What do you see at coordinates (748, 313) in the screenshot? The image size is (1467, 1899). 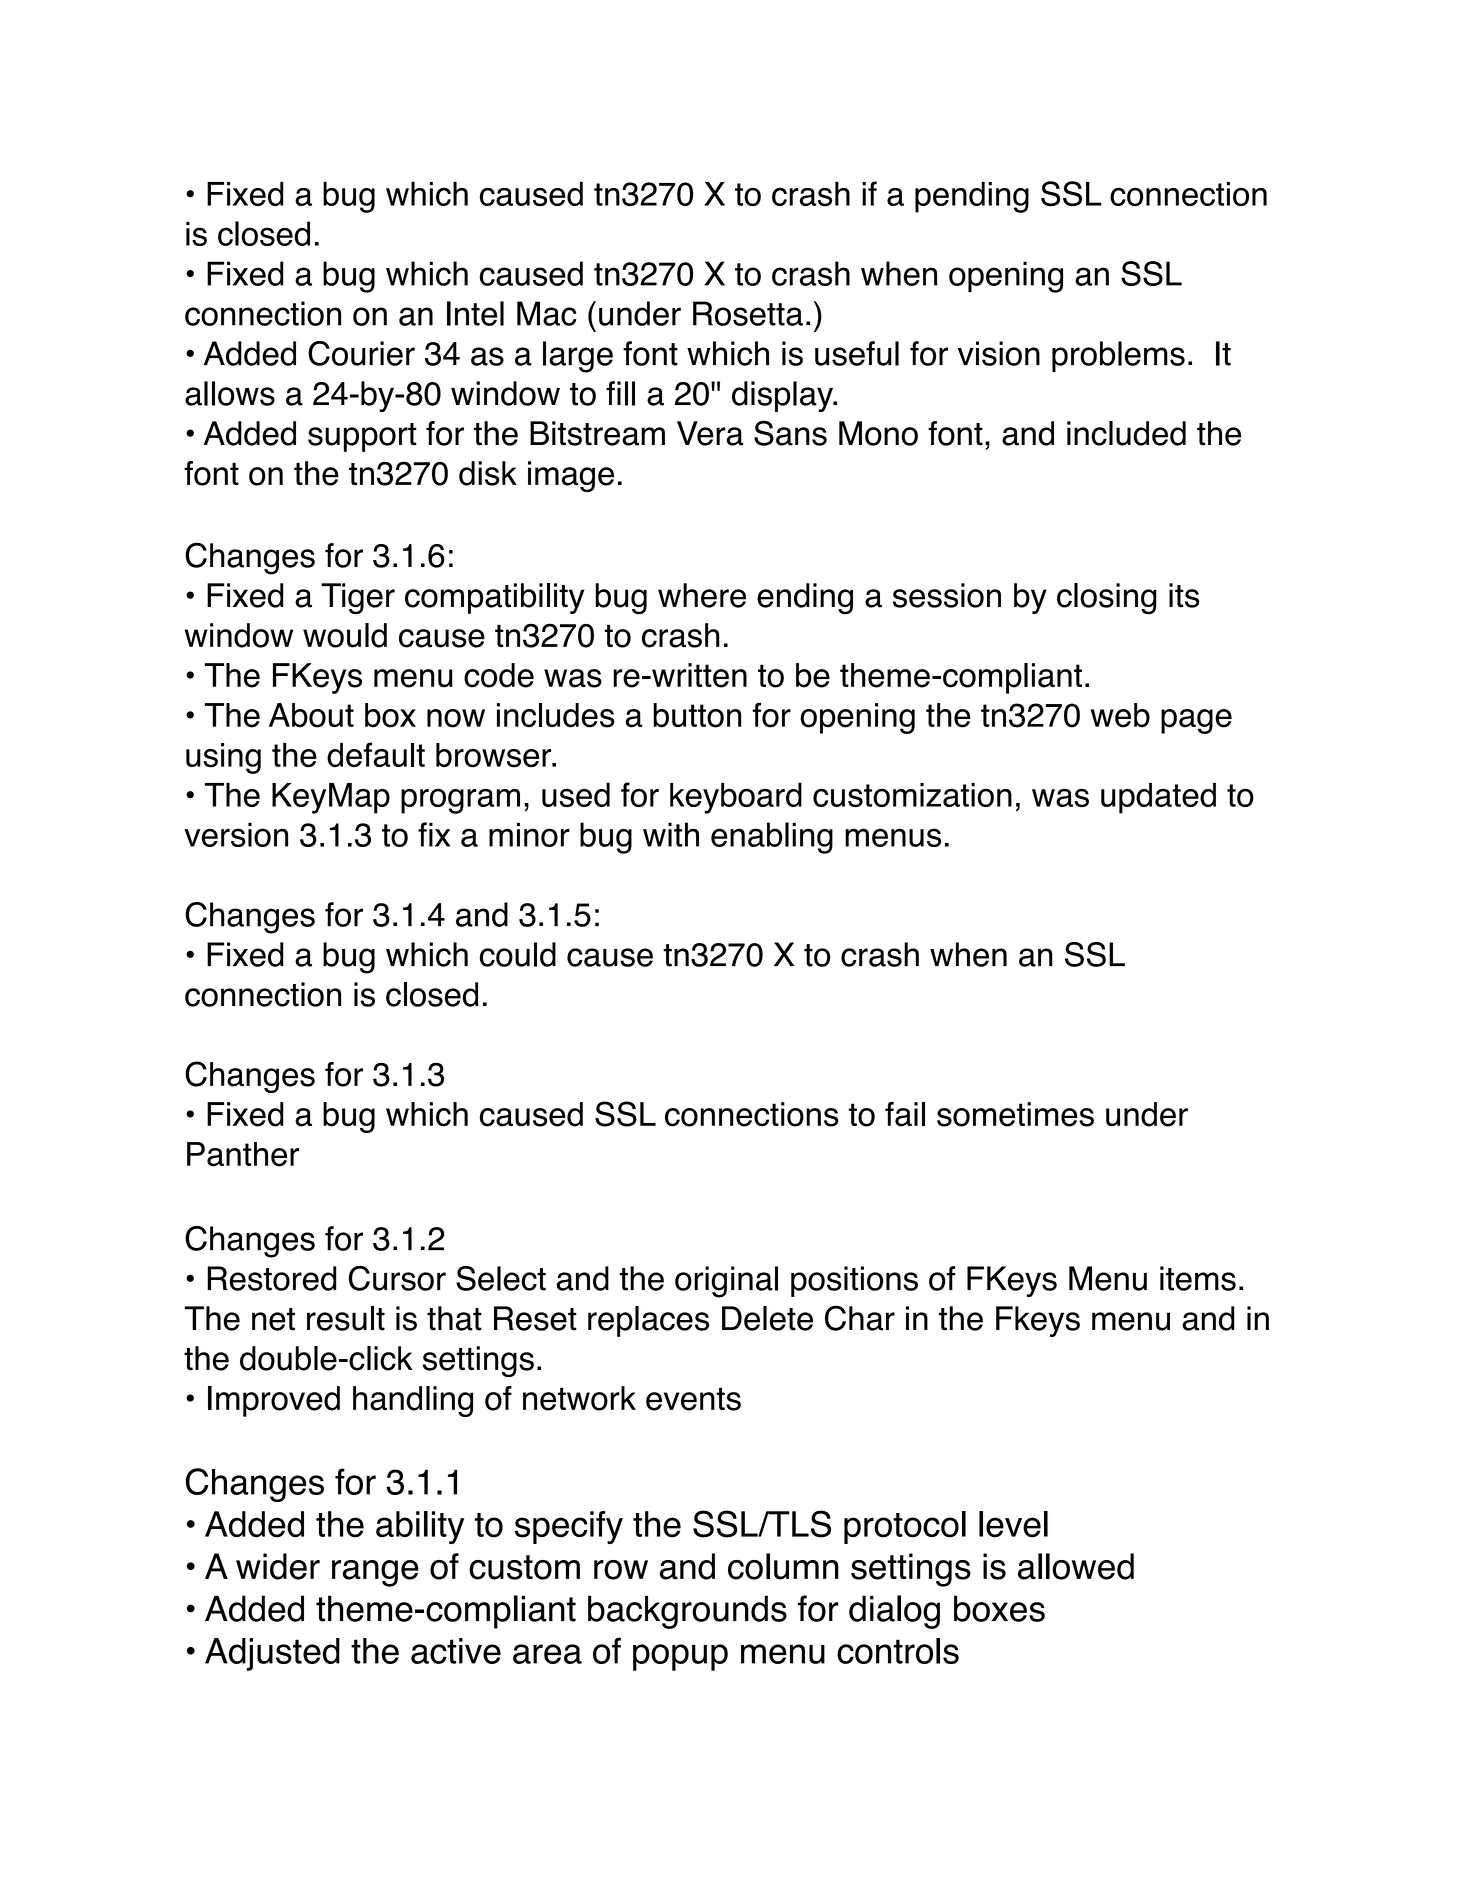 I see `Rosetta` at bounding box center [748, 313].
